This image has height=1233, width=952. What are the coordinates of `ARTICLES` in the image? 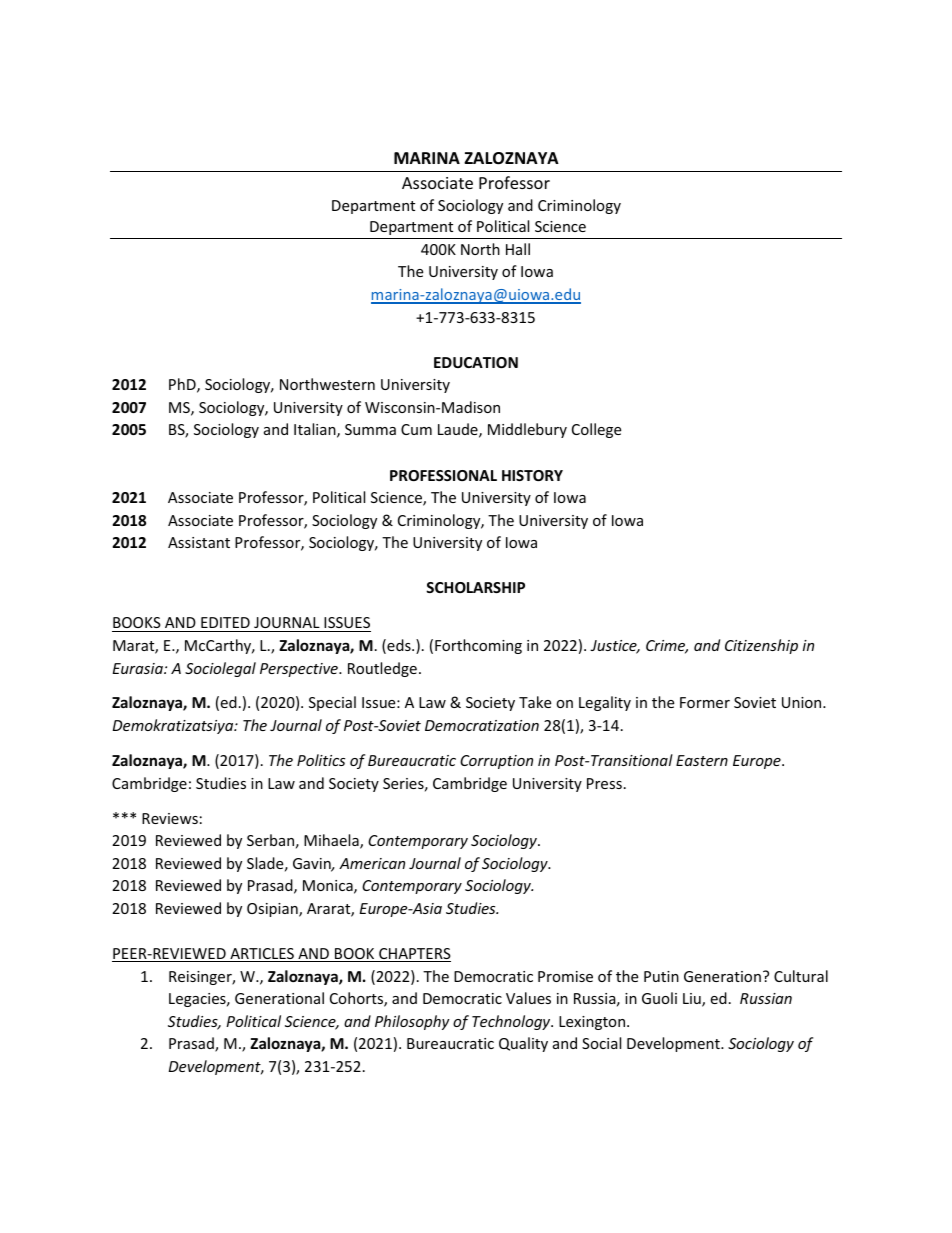 It's located at (262, 955).
